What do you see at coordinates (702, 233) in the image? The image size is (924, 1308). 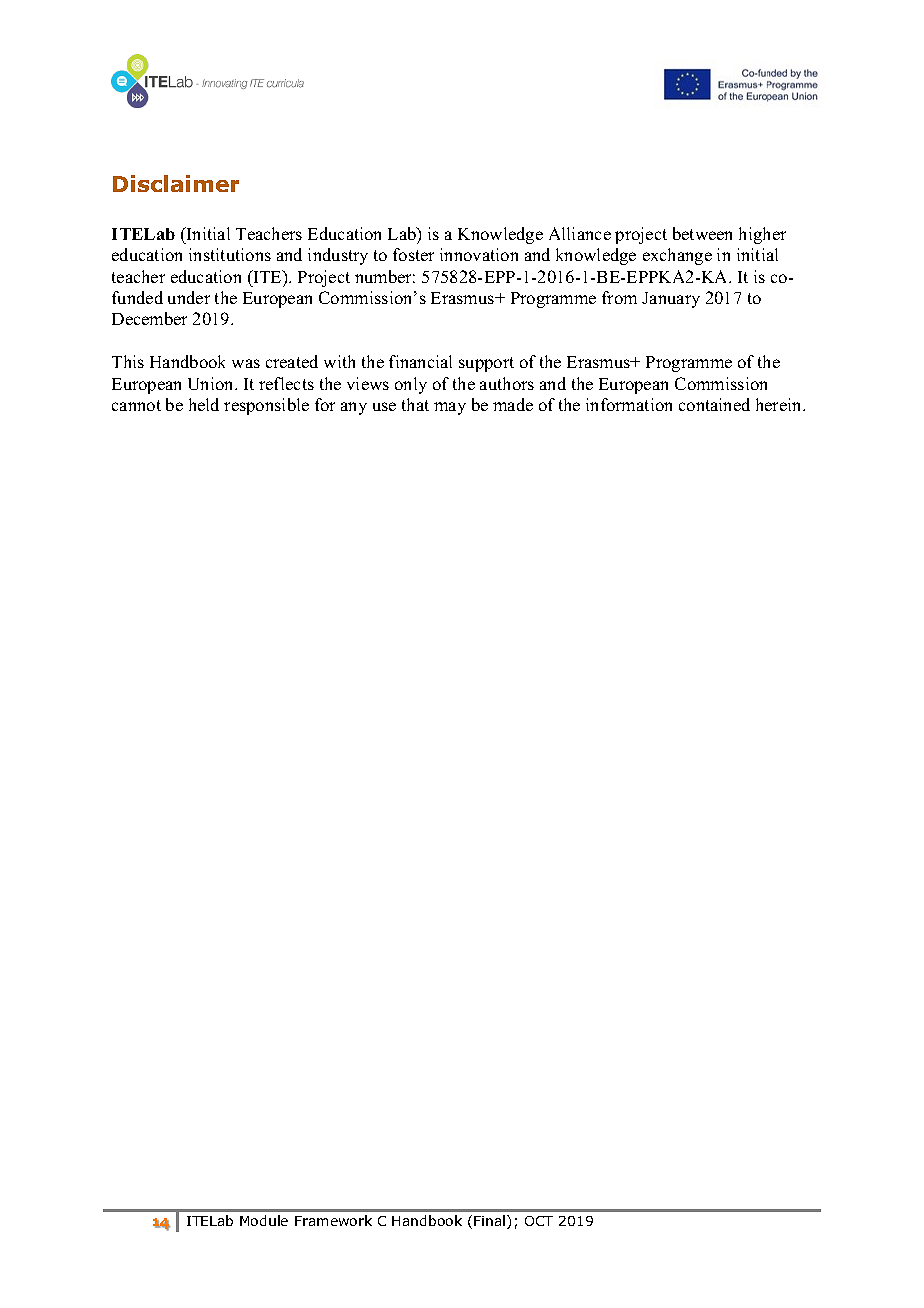 I see `between` at bounding box center [702, 233].
